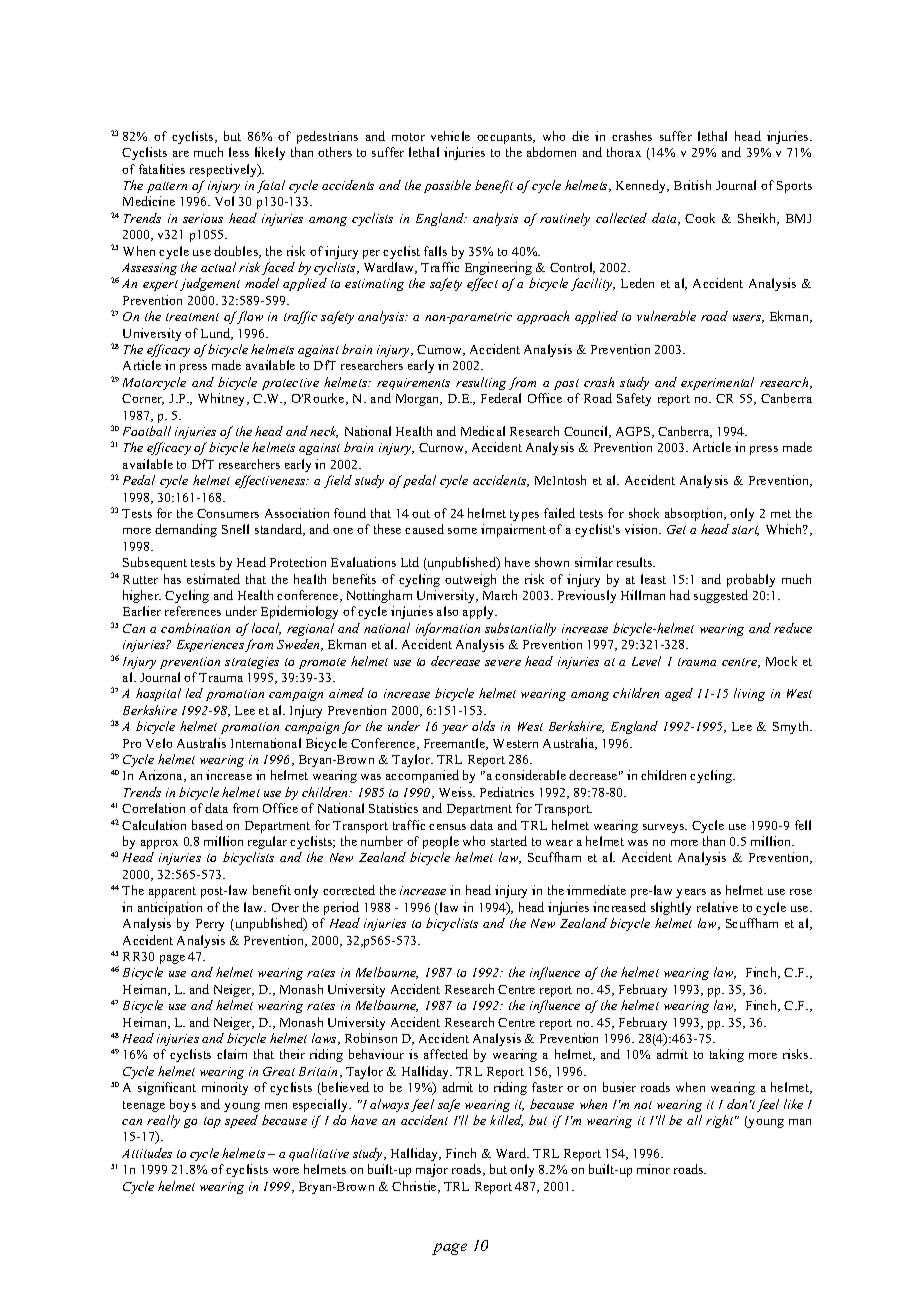 The width and height of the screenshot is (924, 1308). What do you see at coordinates (483, 431) in the screenshot?
I see `Medical` at bounding box center [483, 431].
